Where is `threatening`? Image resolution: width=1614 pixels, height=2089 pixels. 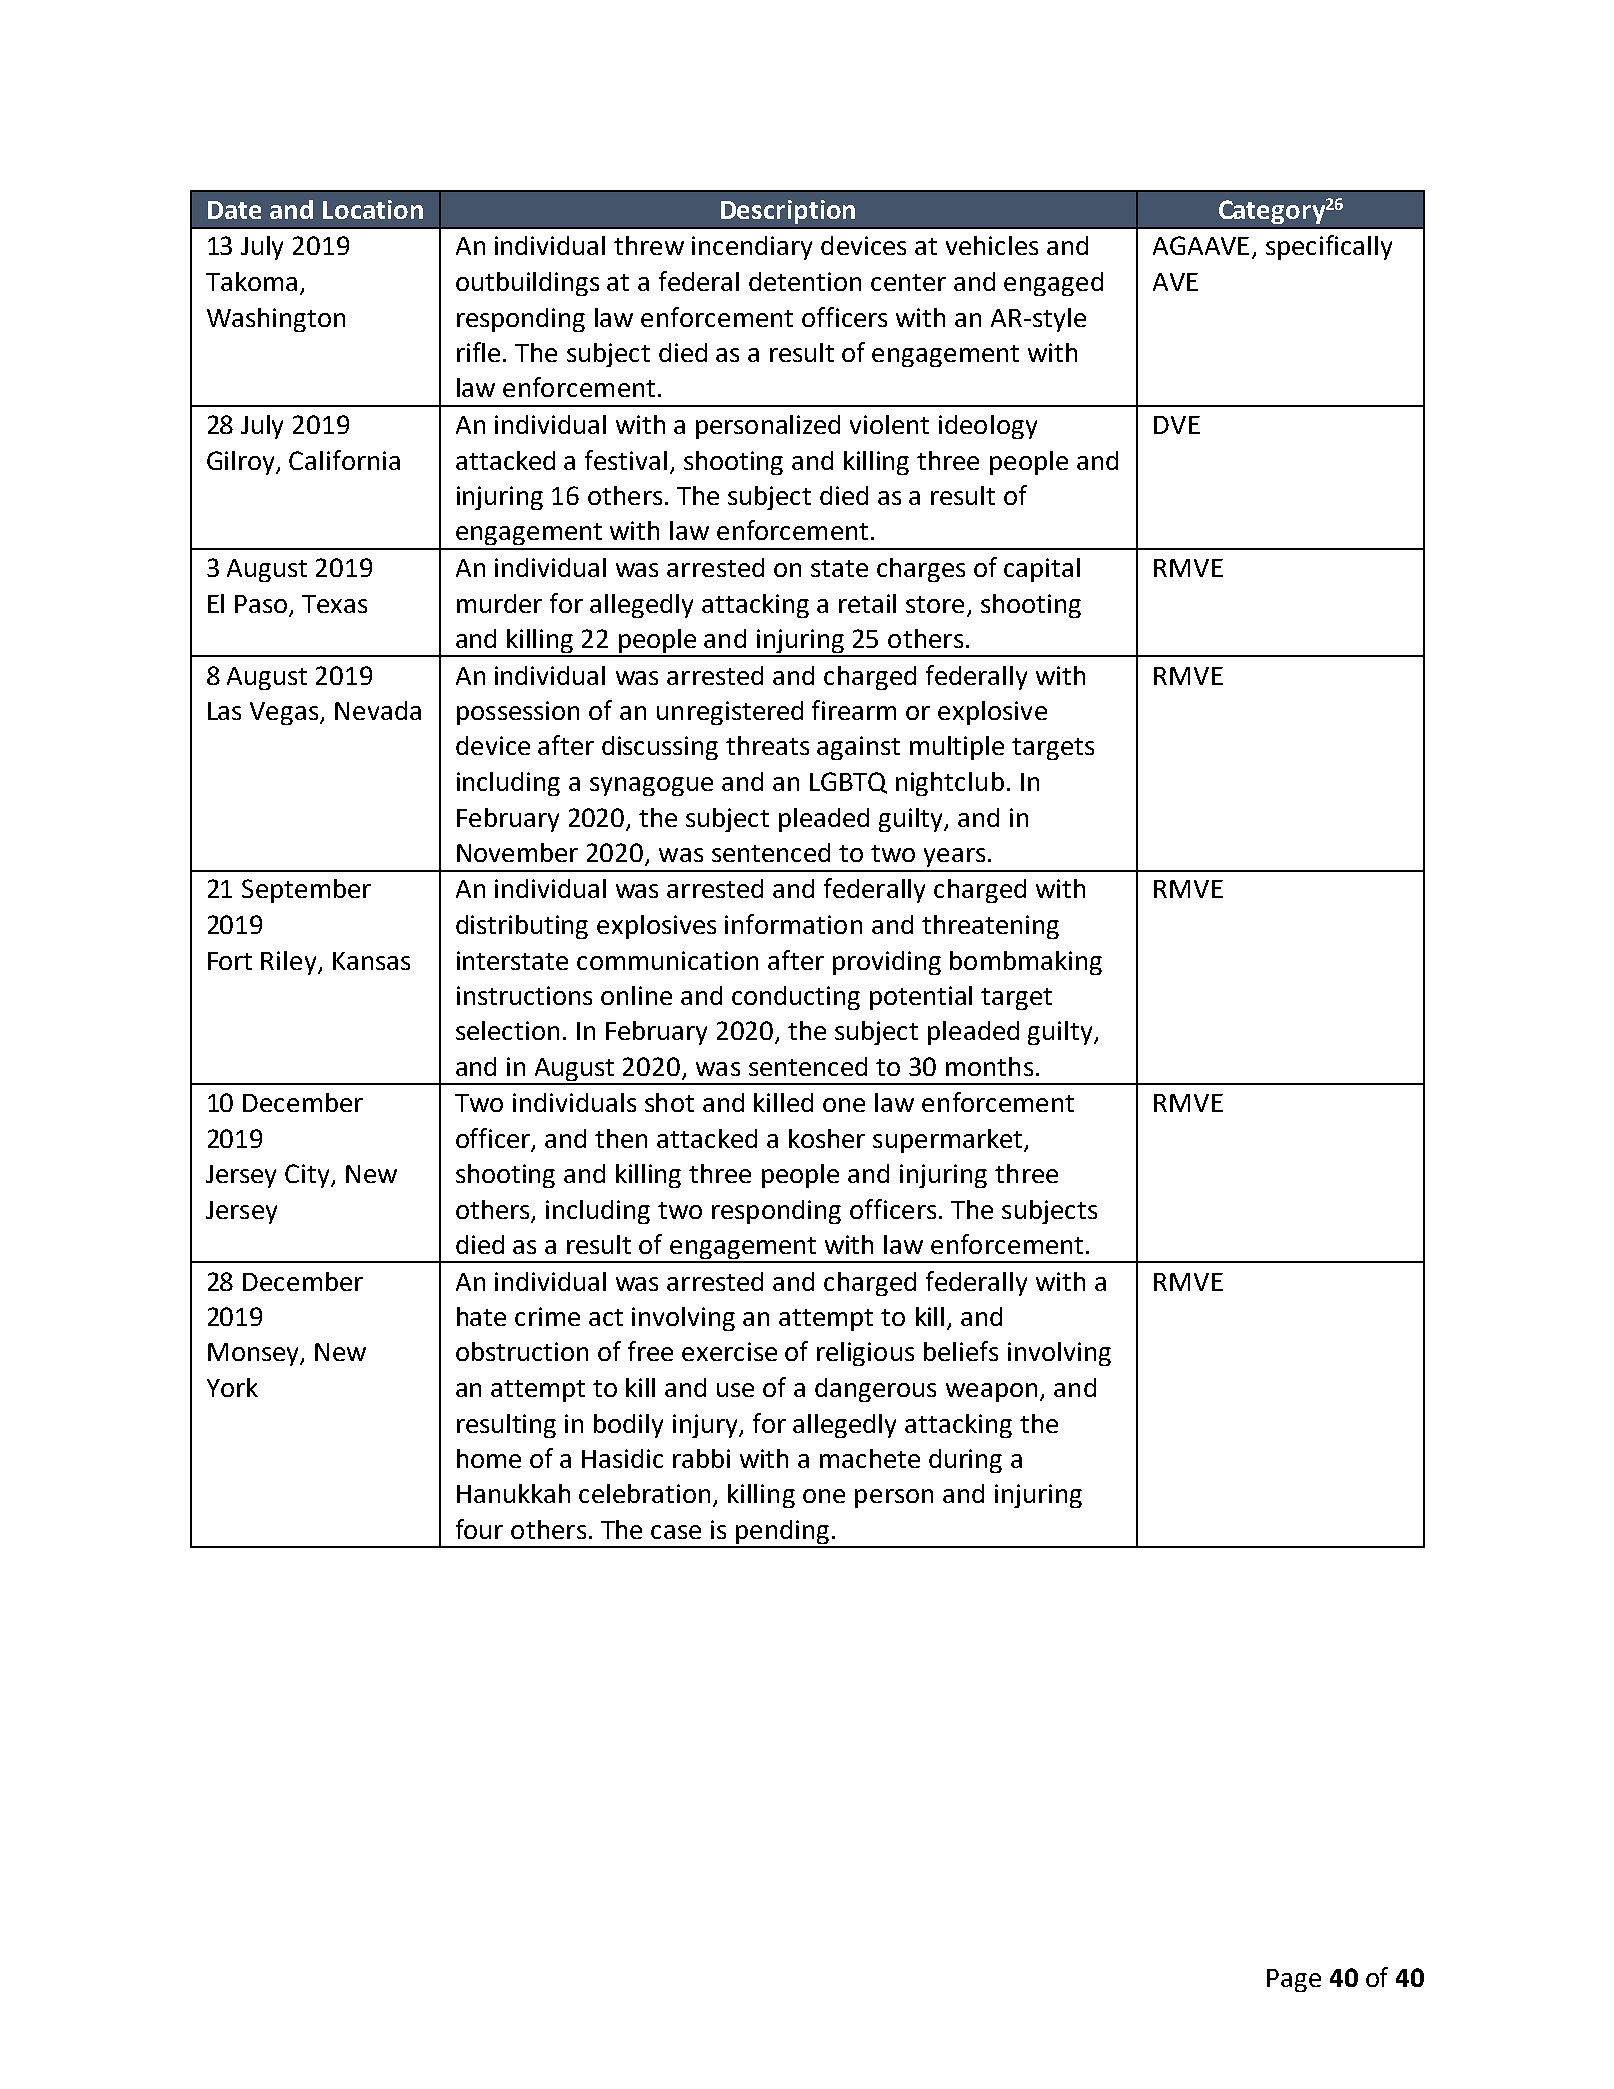 threatening is located at coordinates (990, 927).
